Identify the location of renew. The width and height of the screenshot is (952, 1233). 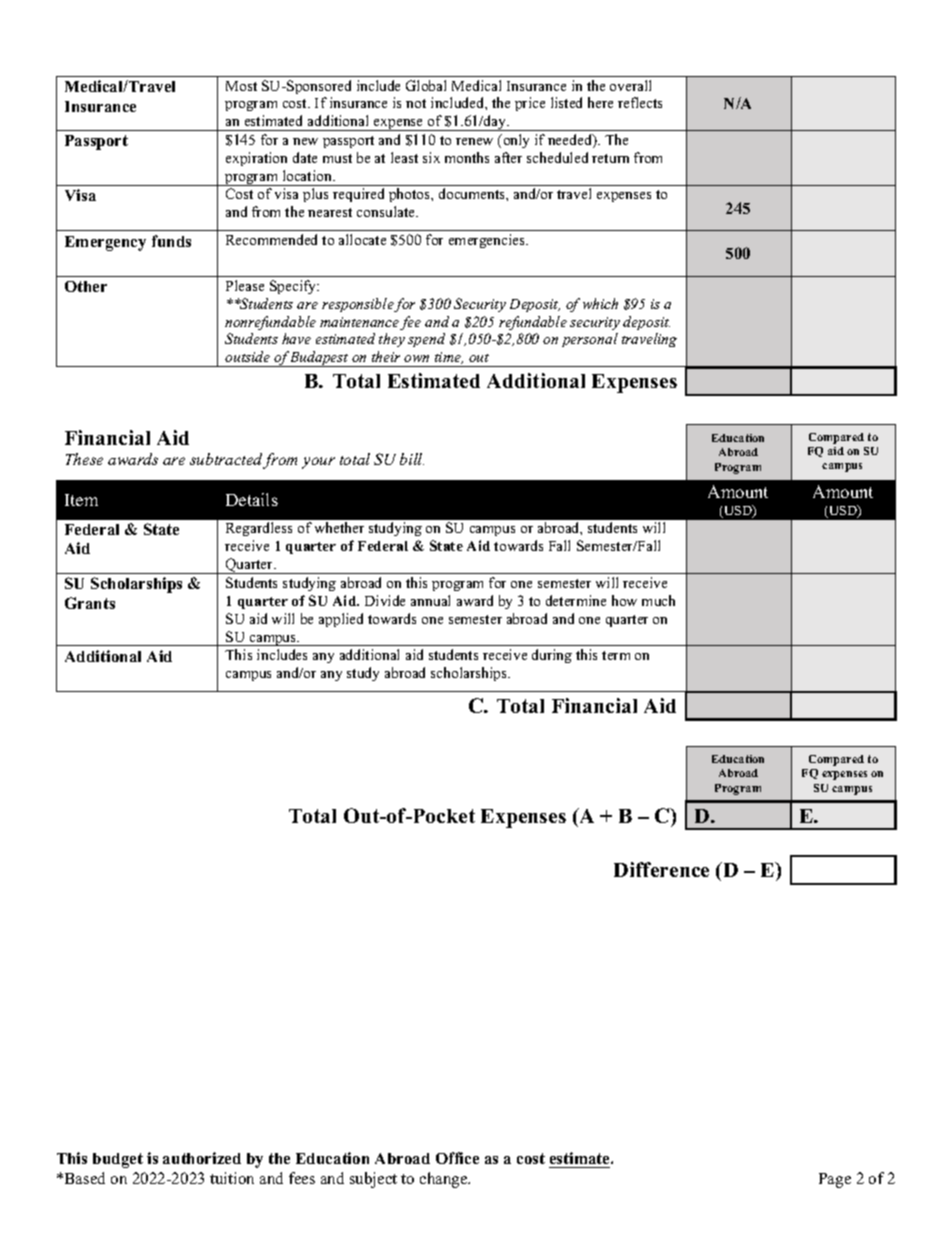
(474, 141).
